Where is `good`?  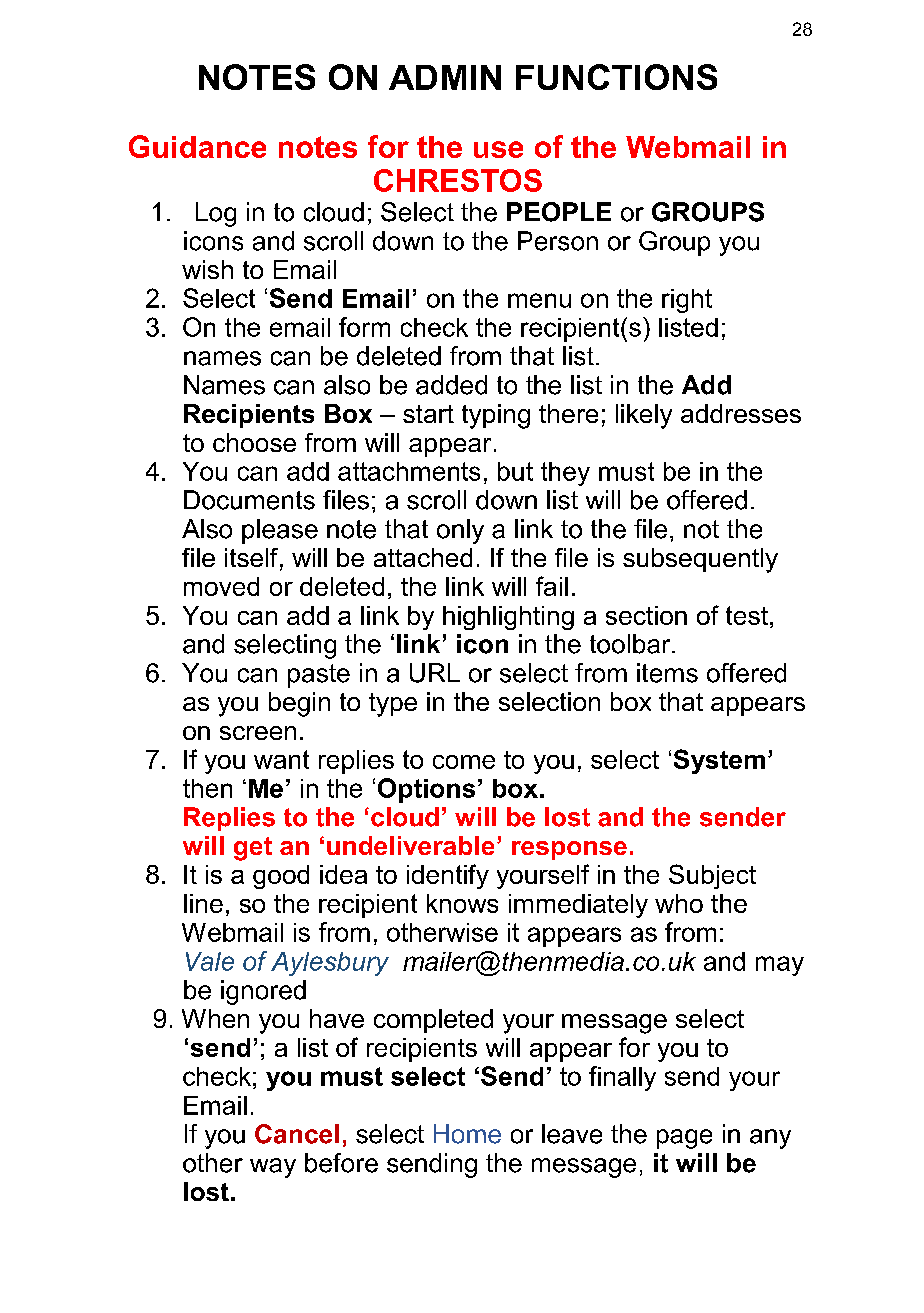 good is located at coordinates (281, 877).
